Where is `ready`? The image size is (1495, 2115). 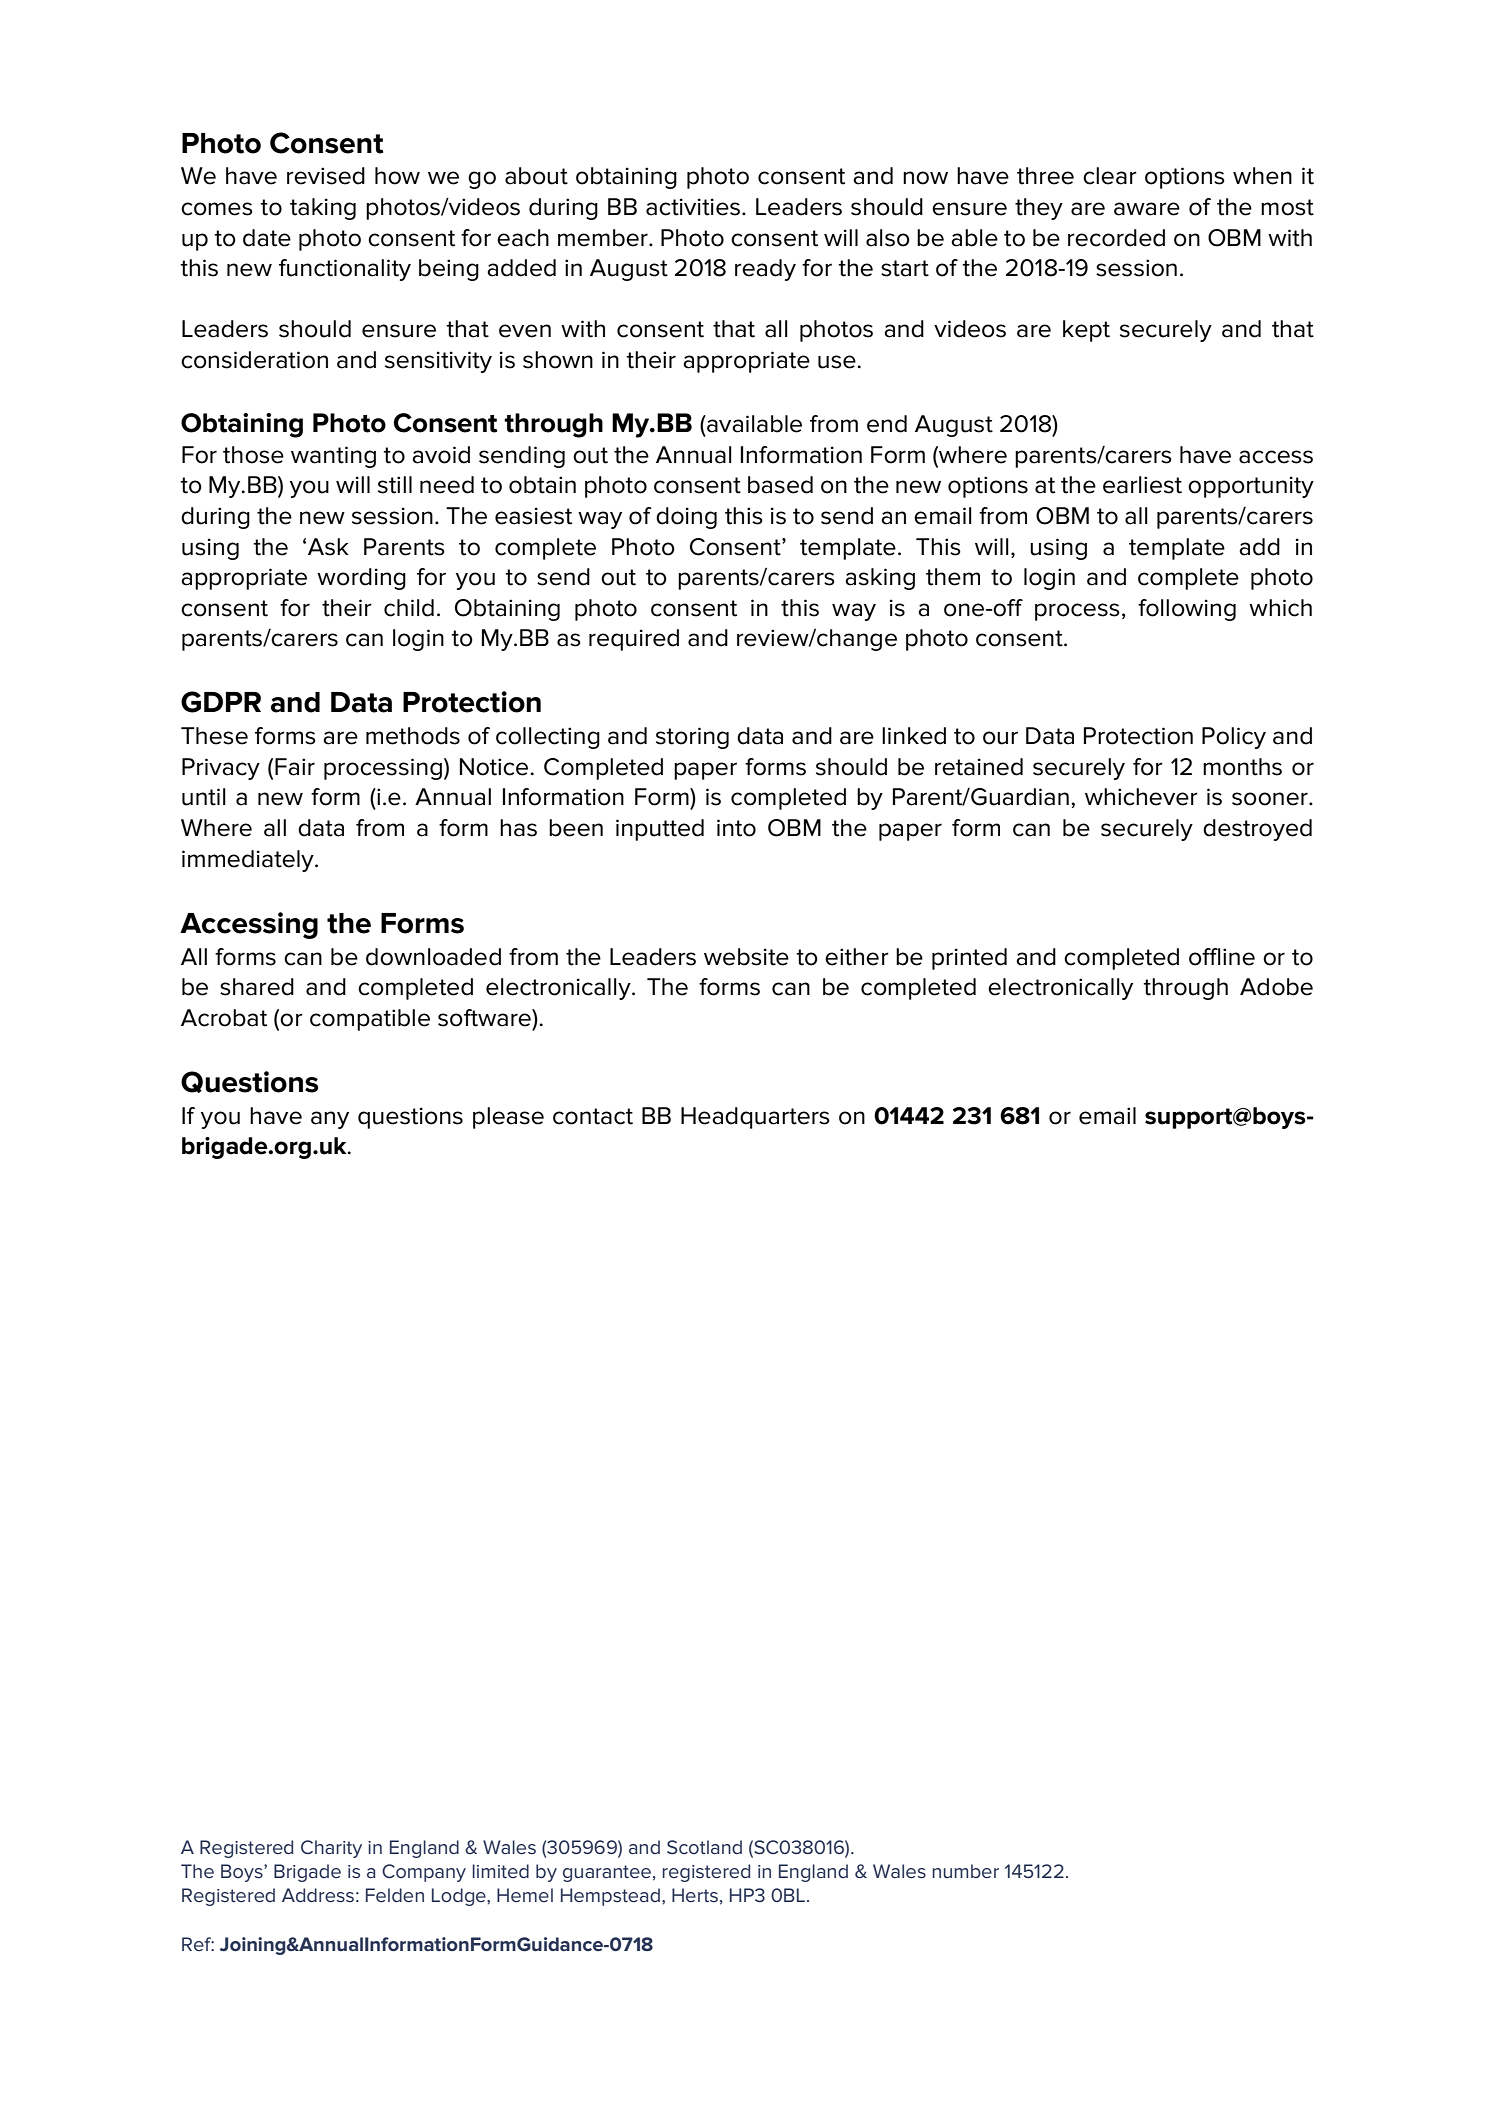 ready is located at coordinates (765, 270).
